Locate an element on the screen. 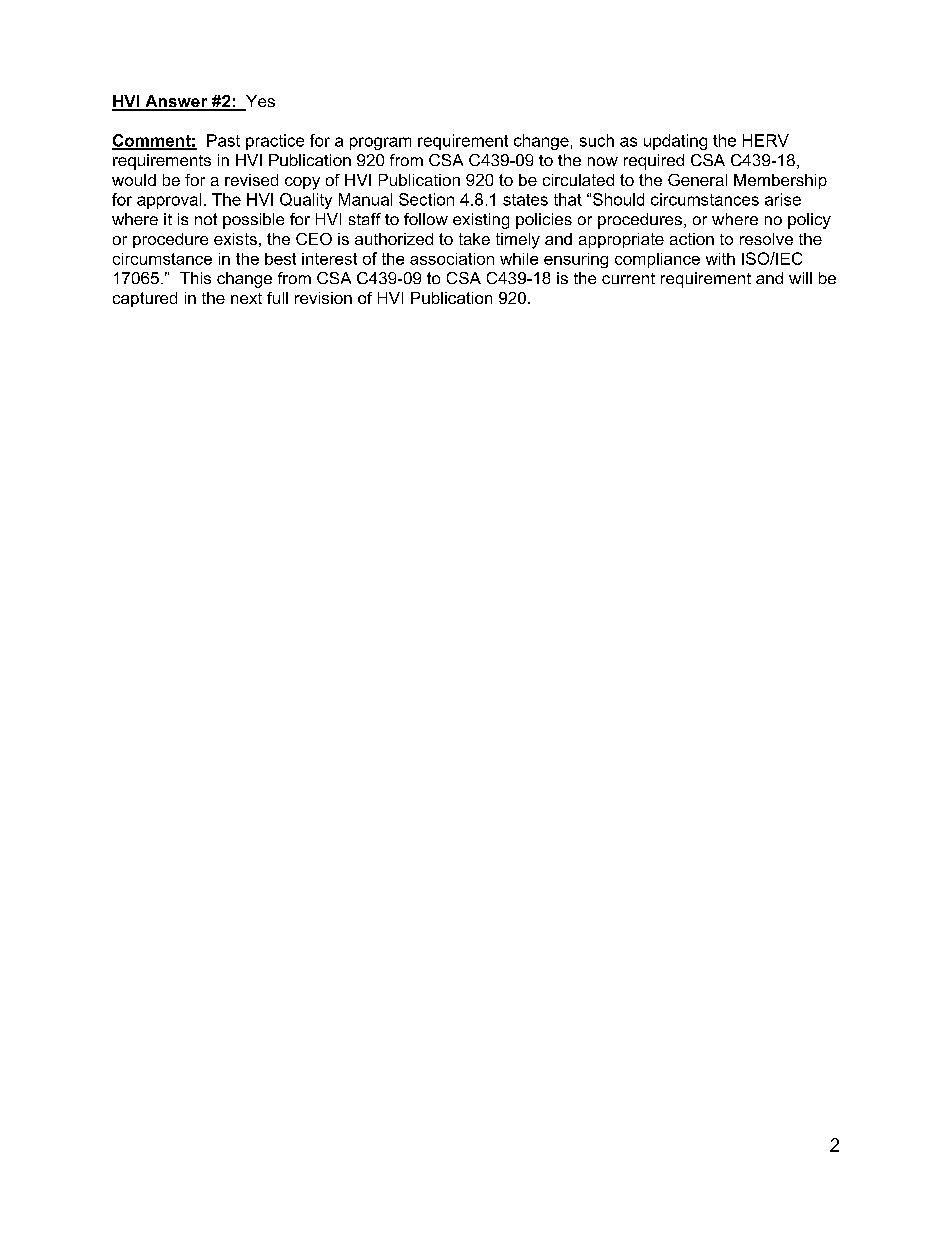  revision is located at coordinates (323, 298).
